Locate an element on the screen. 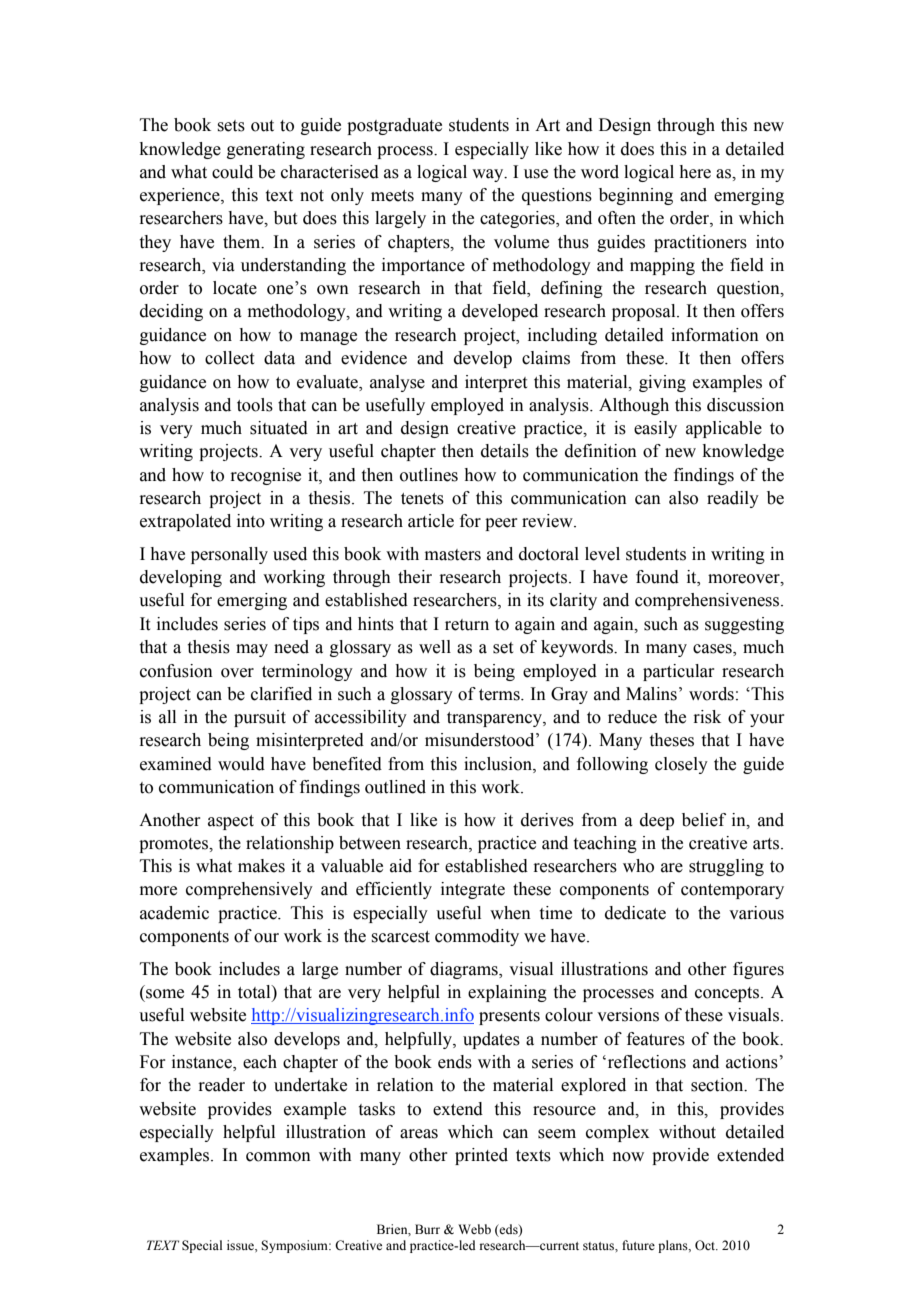 The width and height of the screenshot is (924, 1308). could is located at coordinates (232, 172).
